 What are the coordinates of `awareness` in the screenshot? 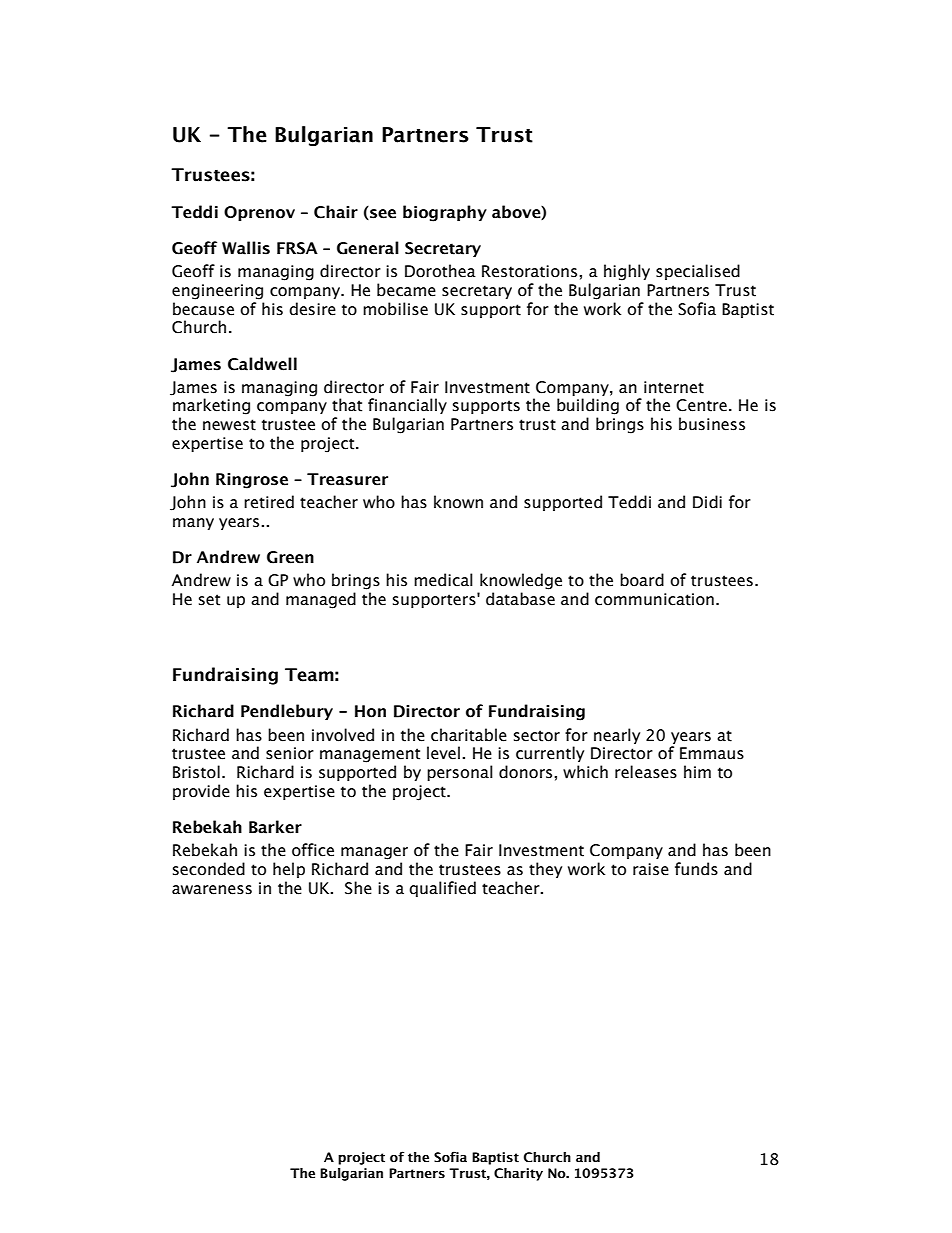 It's located at (212, 890).
